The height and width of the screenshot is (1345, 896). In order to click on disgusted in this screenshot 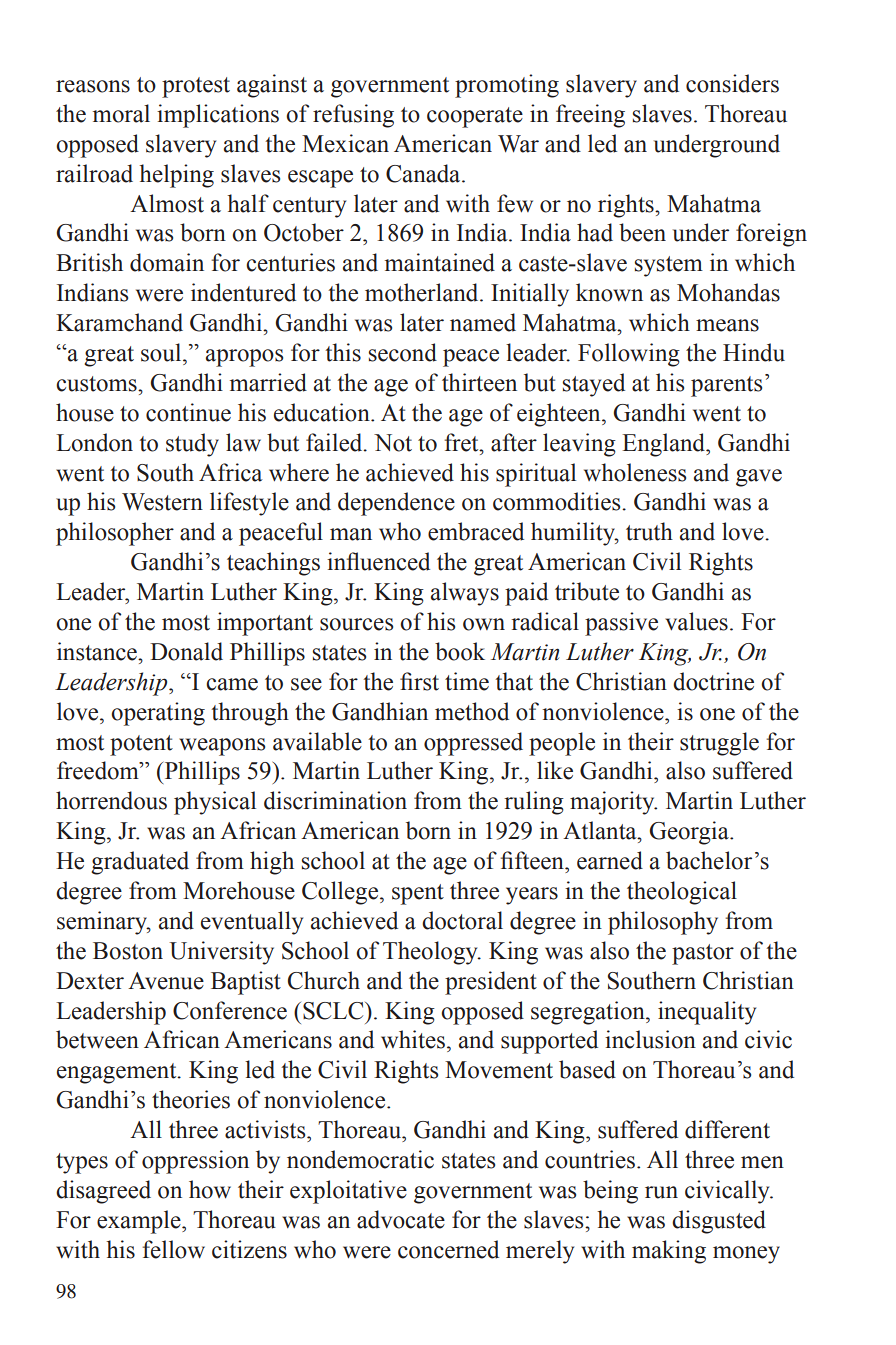, I will do `click(719, 1222)`.
